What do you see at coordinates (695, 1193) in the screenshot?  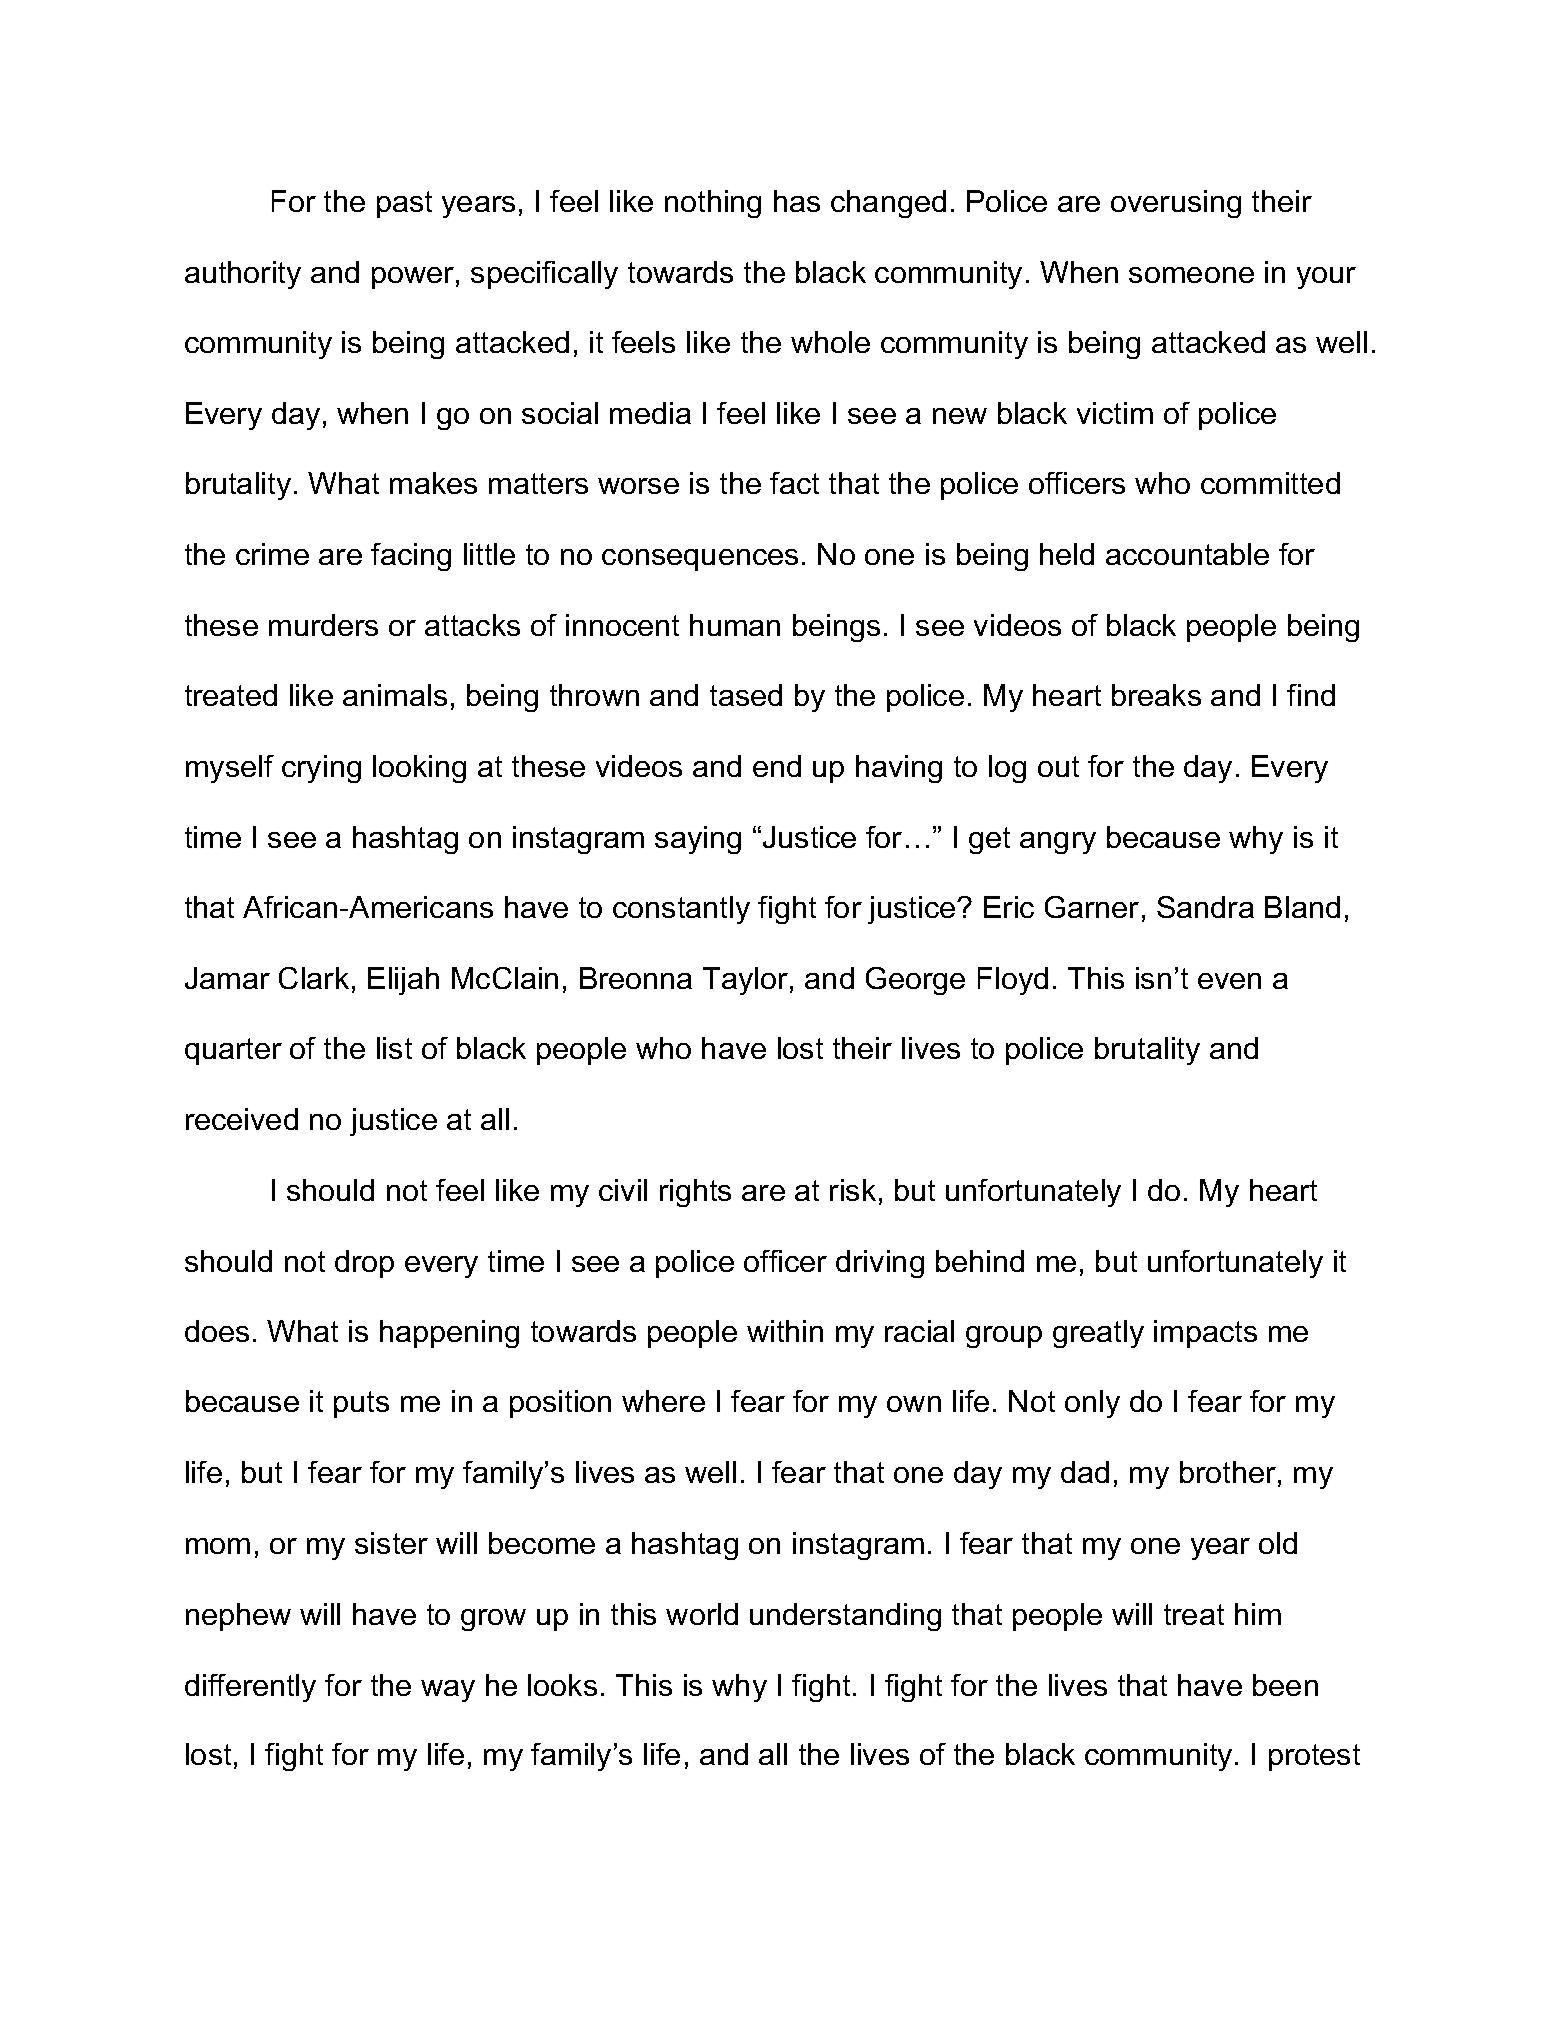 I see `rights` at bounding box center [695, 1193].
